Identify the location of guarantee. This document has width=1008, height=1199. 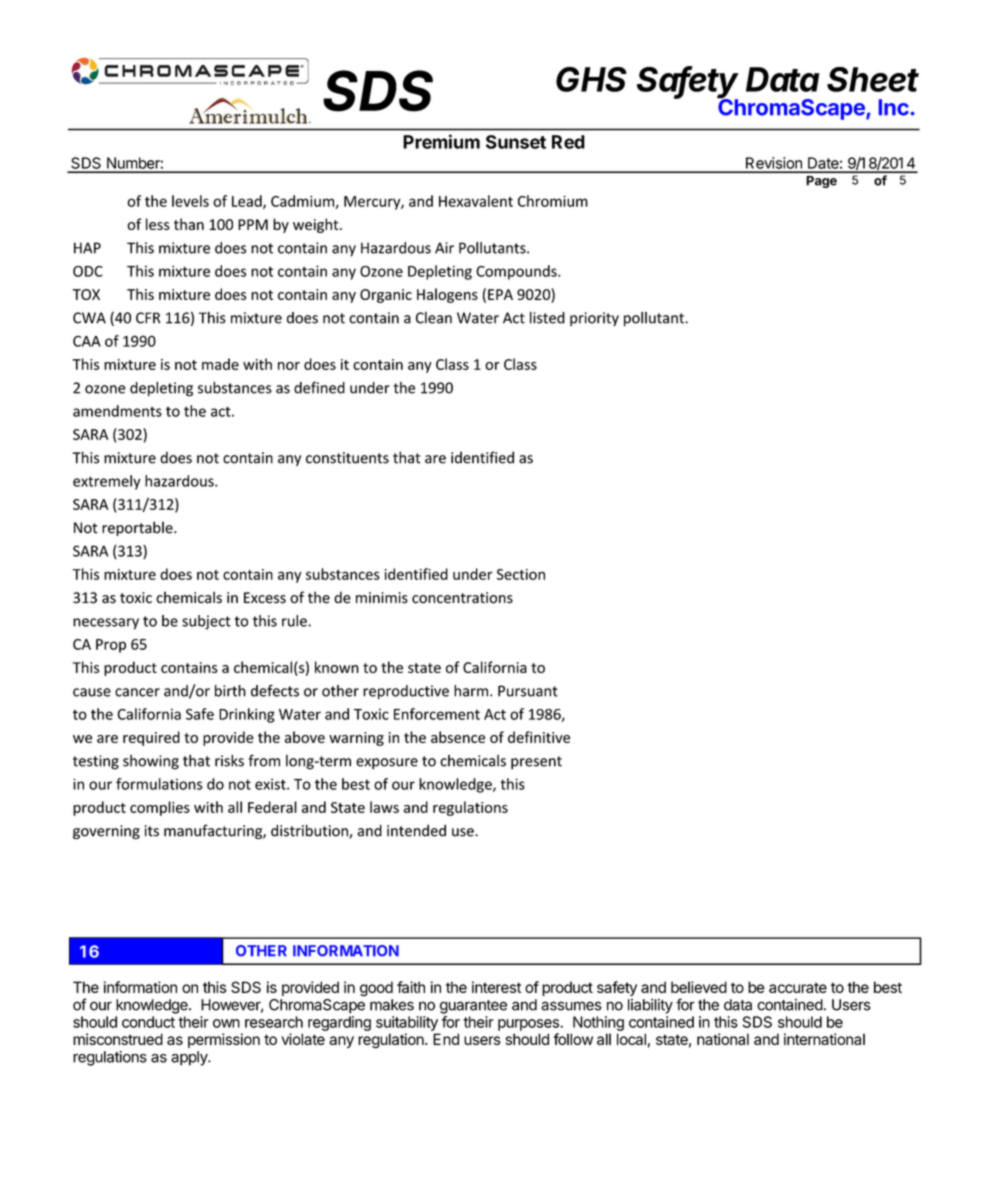
(473, 1007).
